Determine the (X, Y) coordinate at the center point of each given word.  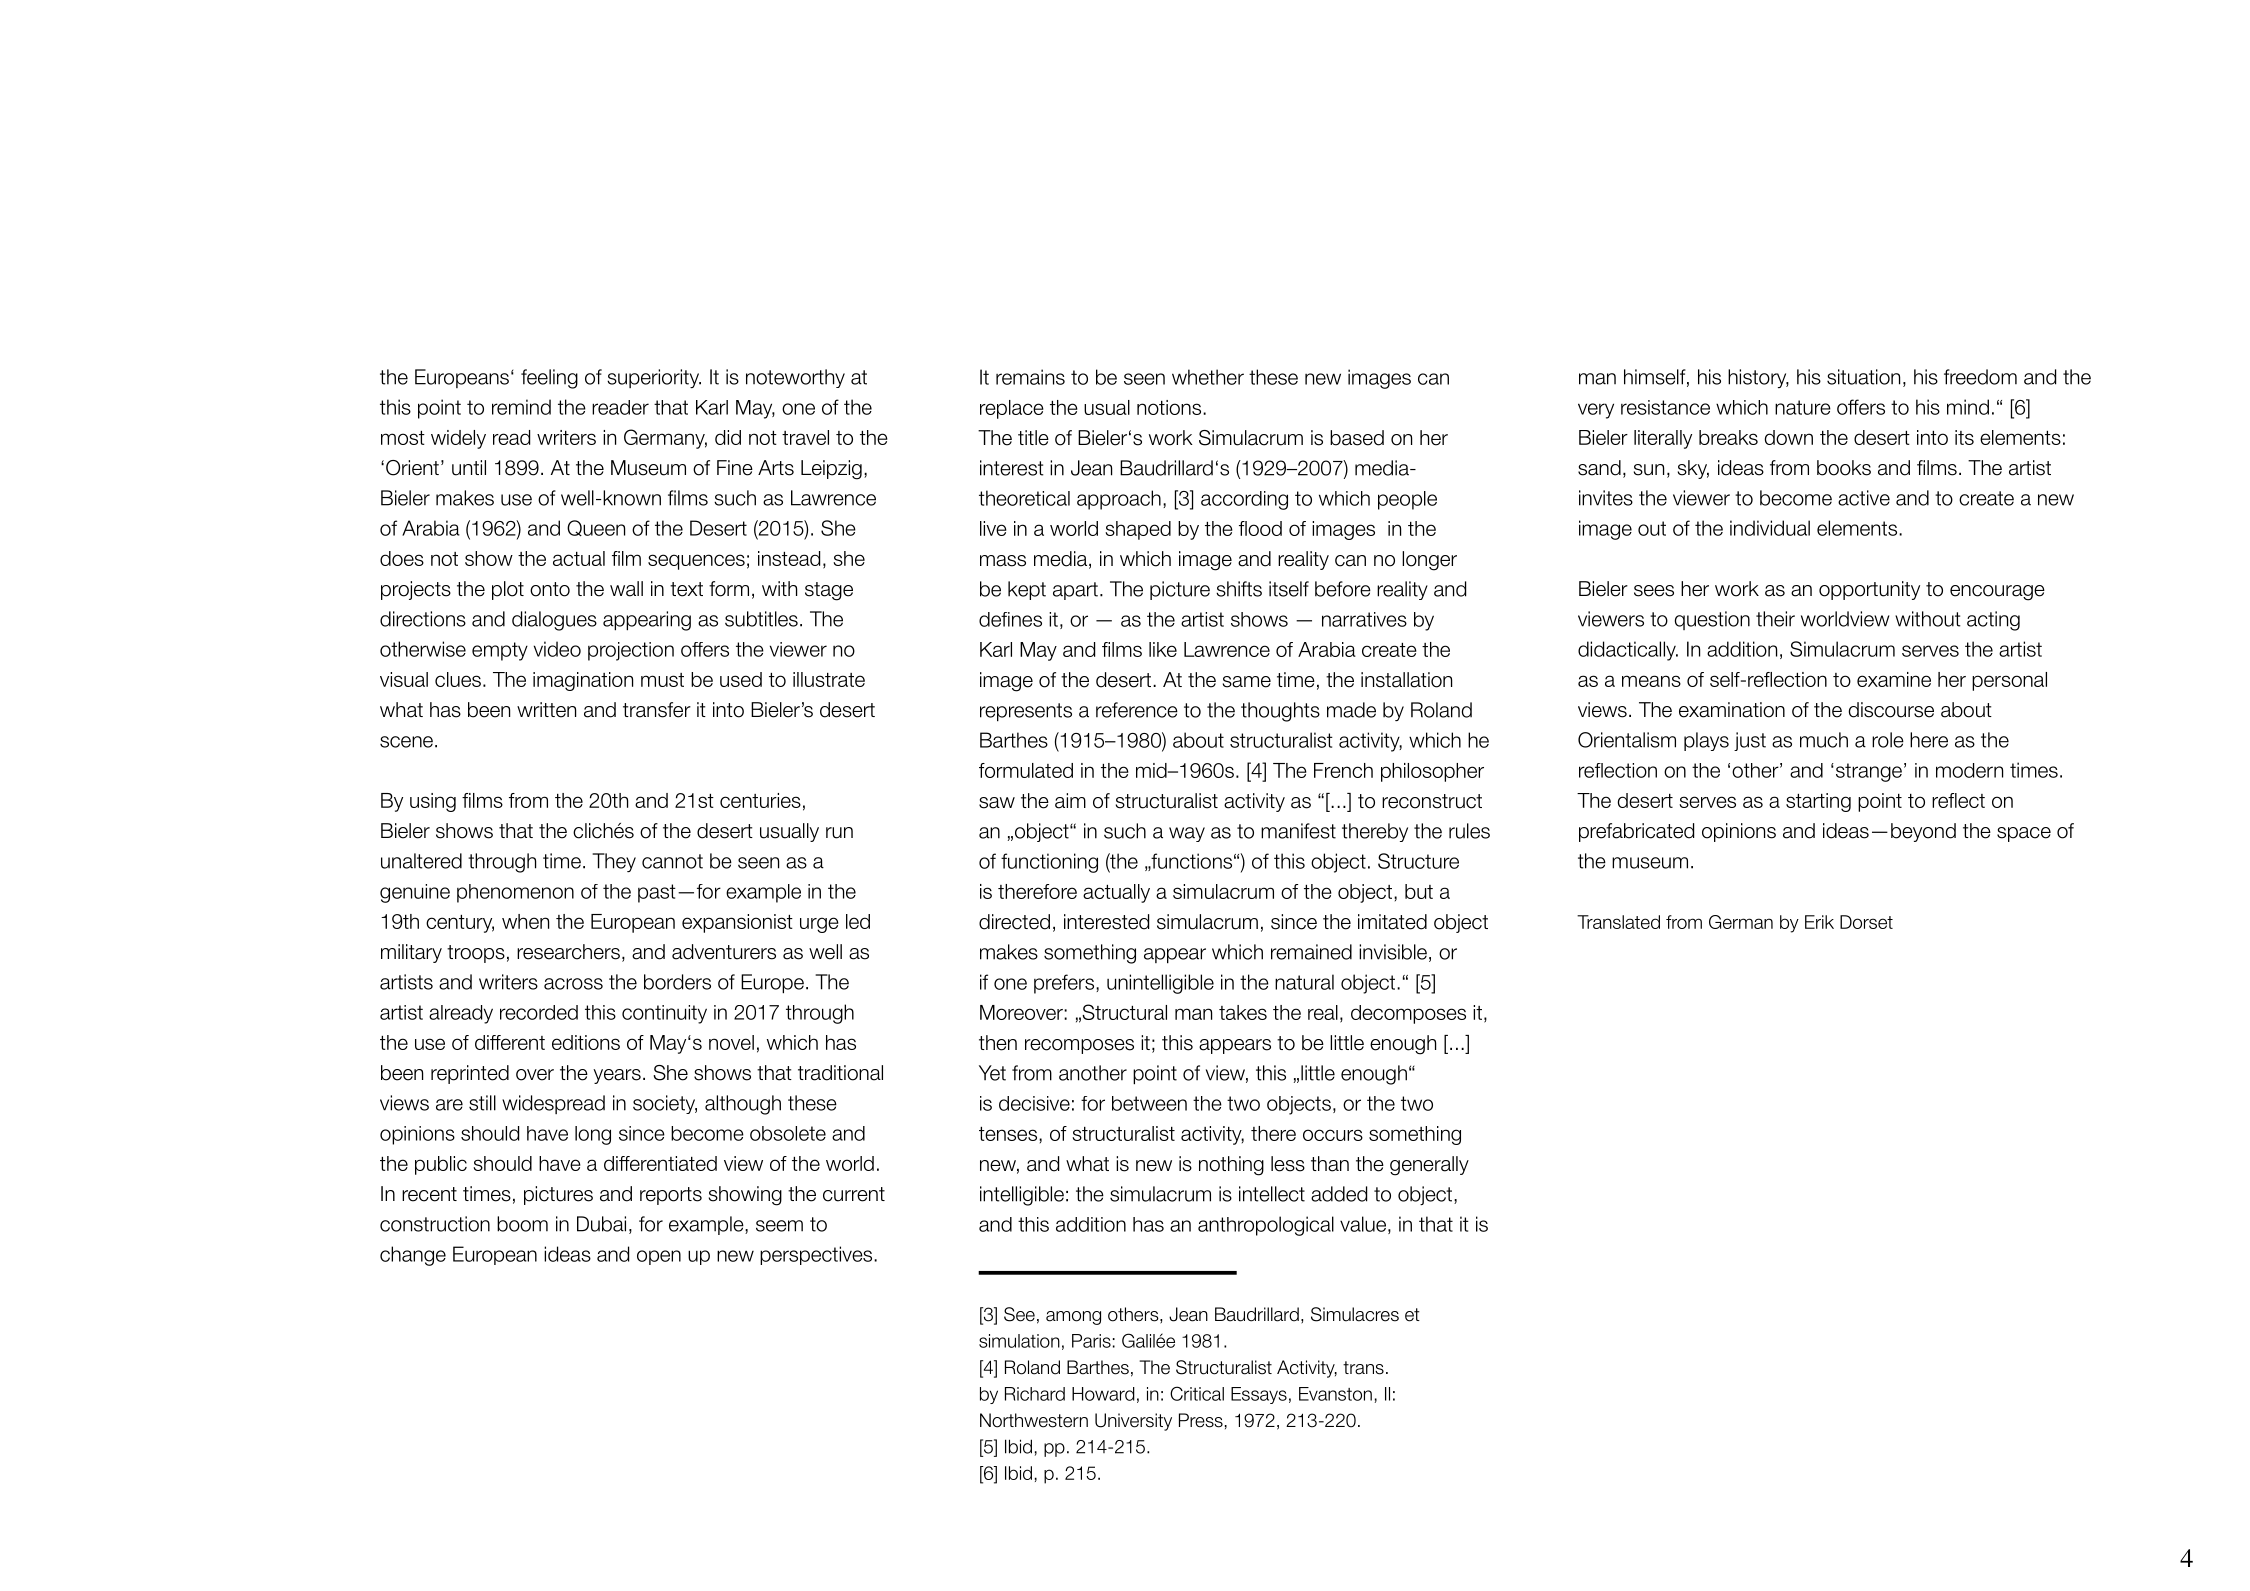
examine (1894, 679)
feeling (549, 379)
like (1163, 649)
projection (631, 651)
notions (1170, 407)
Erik (1819, 922)
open (659, 1257)
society (665, 1104)
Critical (1197, 1393)
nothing (1231, 1166)
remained (1311, 952)
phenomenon (515, 893)
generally (1429, 1166)
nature (1803, 407)
